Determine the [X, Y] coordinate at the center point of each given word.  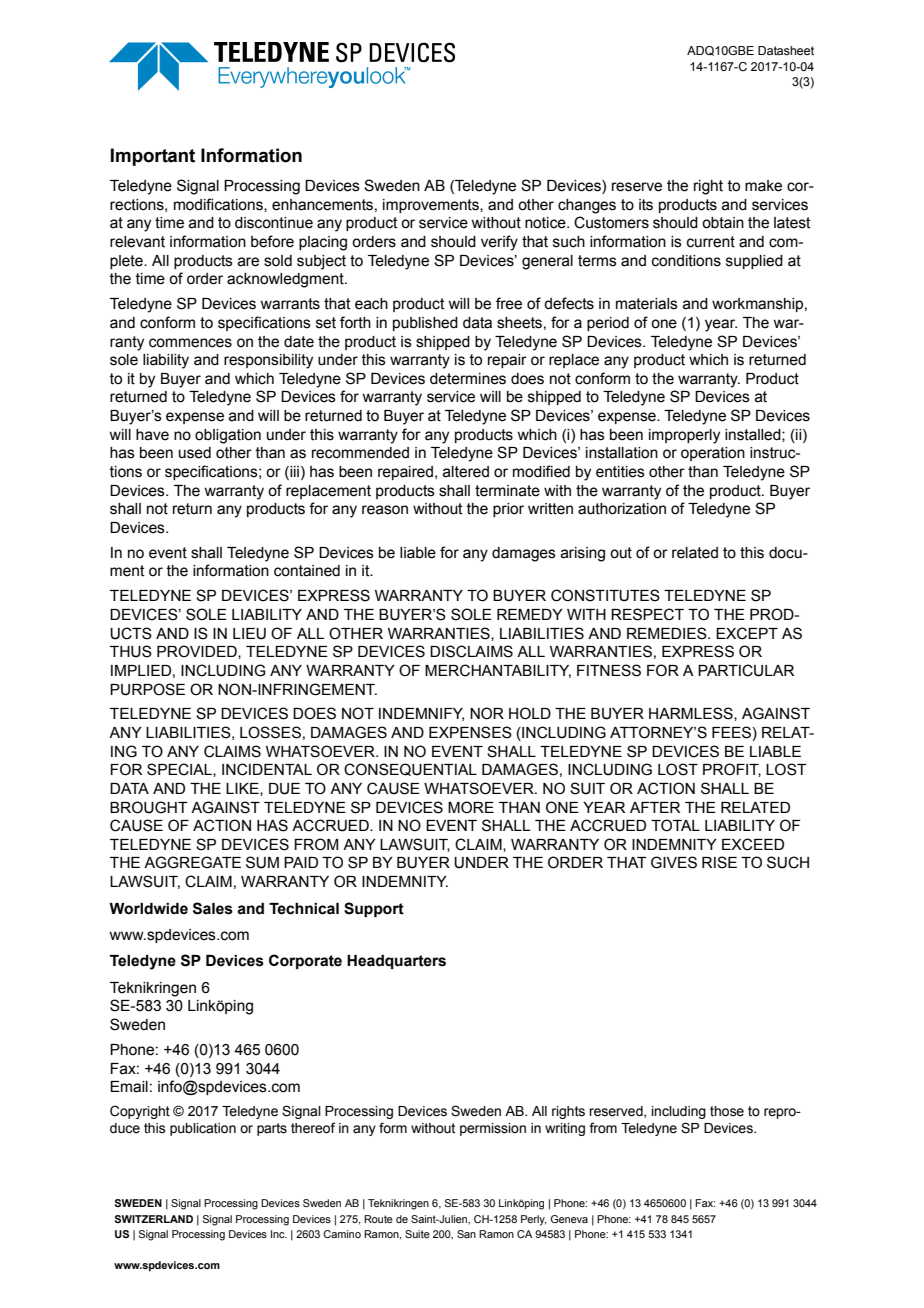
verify [499, 243]
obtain [723, 223]
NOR [487, 713]
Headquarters [396, 962]
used [195, 453]
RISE [719, 862]
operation [713, 454]
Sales [213, 908]
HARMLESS [692, 714]
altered [466, 472]
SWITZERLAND [154, 1219]
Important [153, 157]
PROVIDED [198, 652]
